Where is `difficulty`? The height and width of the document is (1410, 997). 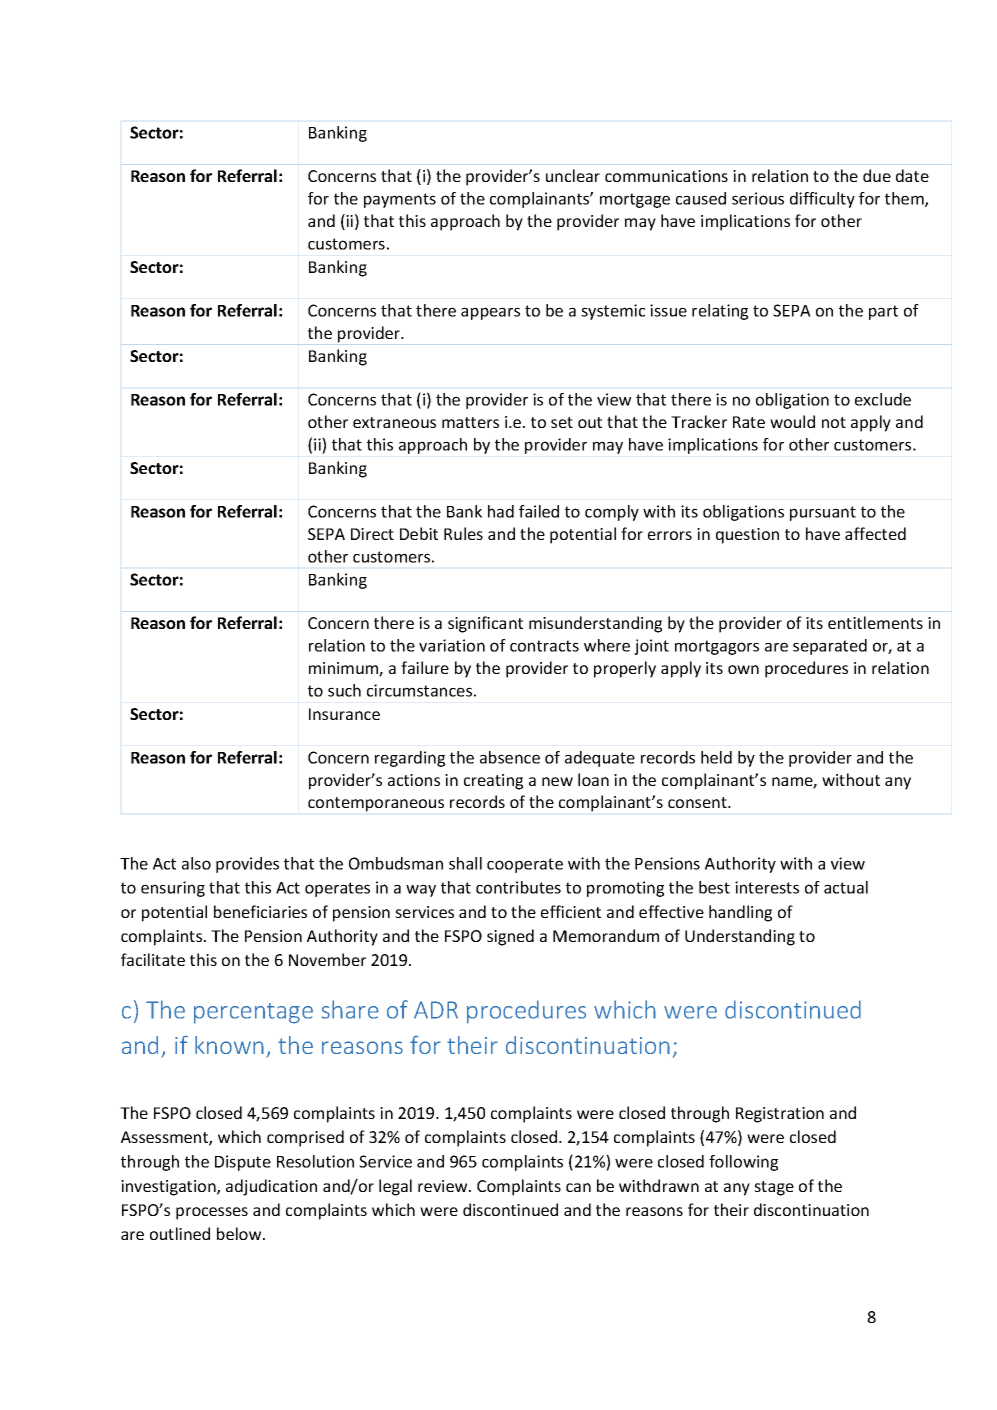
difficulty is located at coordinates (822, 200).
